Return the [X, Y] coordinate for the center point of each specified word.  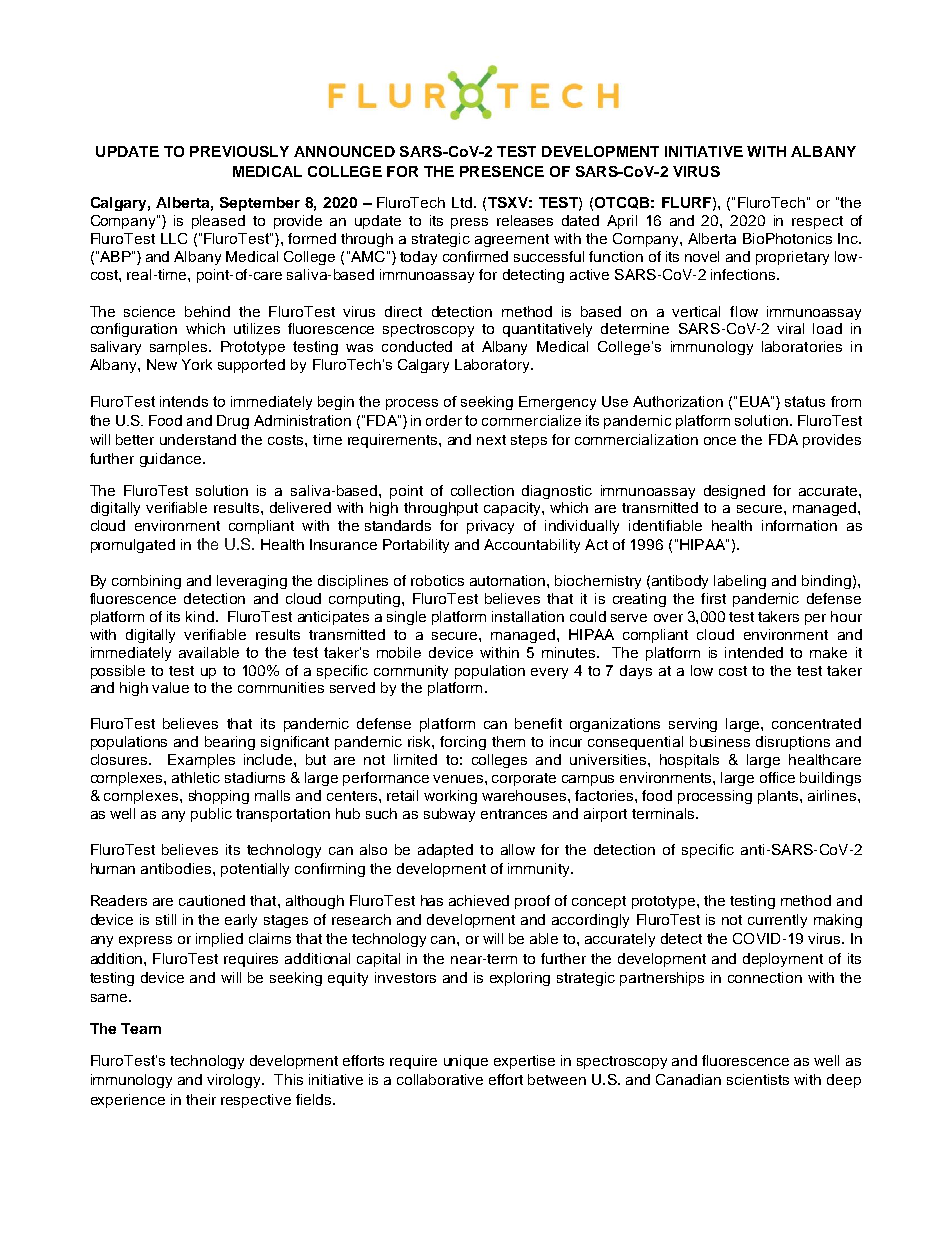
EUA [756, 401]
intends [184, 401]
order [444, 420]
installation [528, 616]
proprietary [792, 258]
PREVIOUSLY [239, 151]
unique [466, 1062]
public [211, 815]
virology [235, 1081]
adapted [445, 851]
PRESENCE [502, 171]
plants [779, 797]
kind [200, 616]
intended [754, 652]
